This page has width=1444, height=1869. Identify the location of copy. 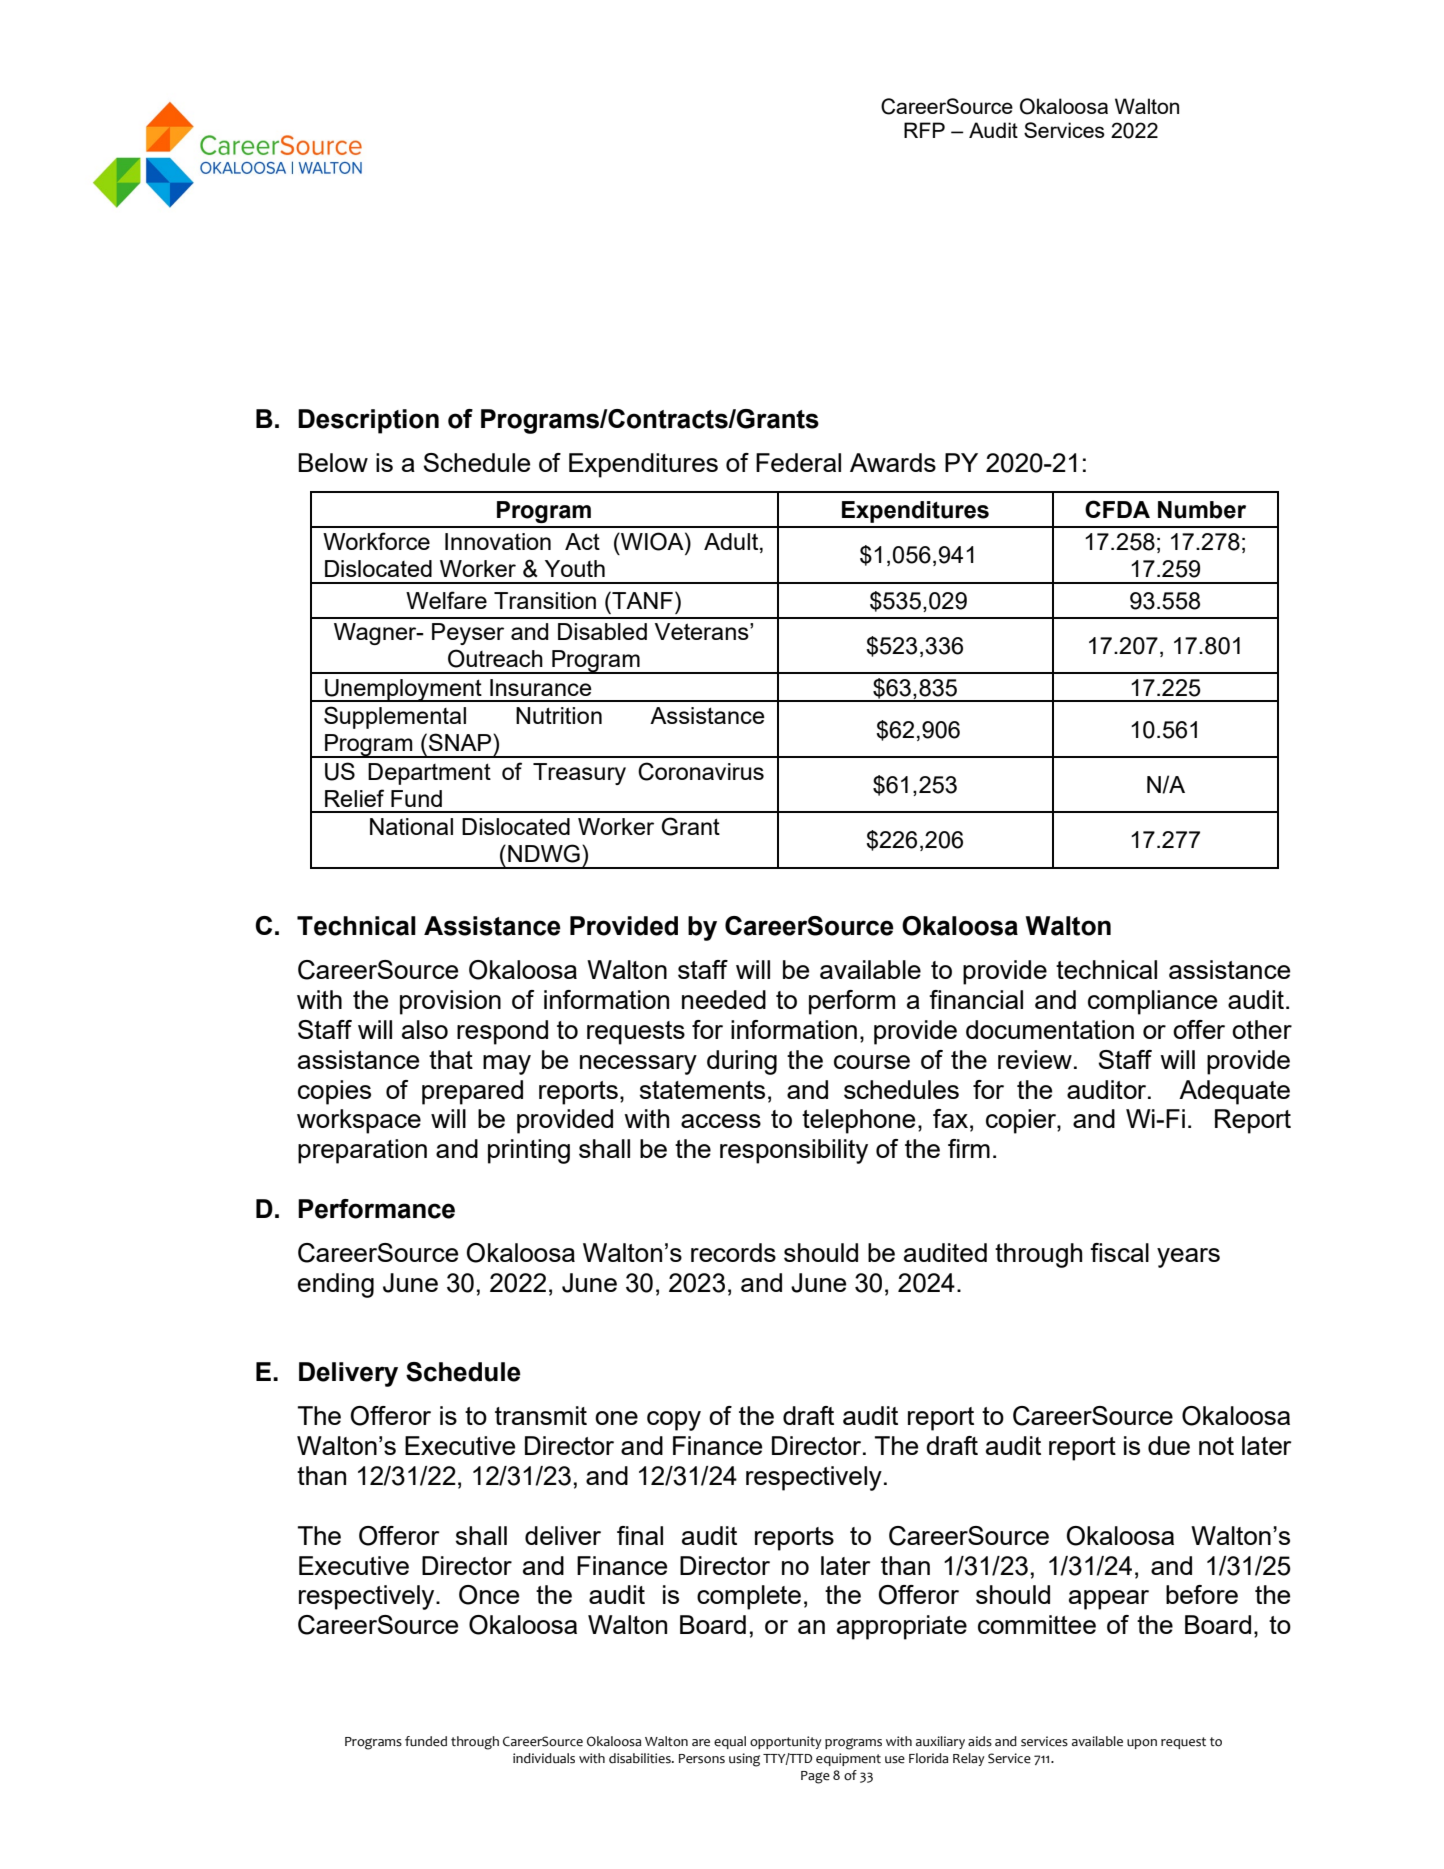
(674, 1421).
